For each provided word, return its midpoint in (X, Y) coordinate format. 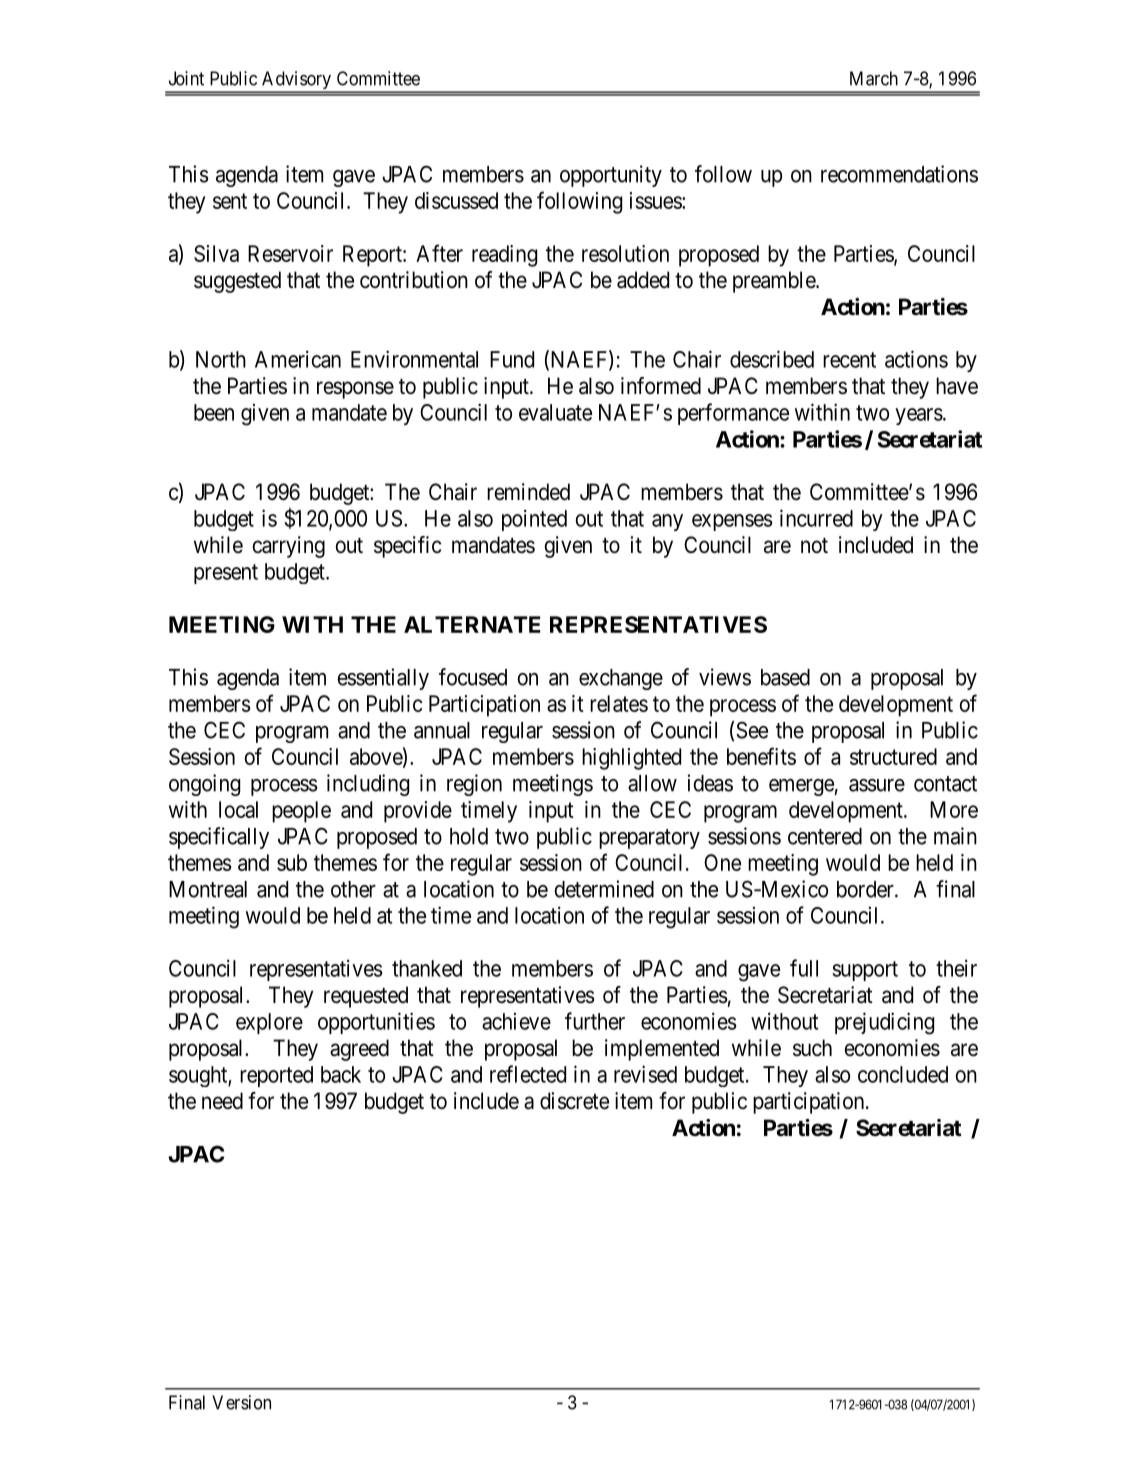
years (919, 416)
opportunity (611, 176)
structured (893, 756)
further (595, 1021)
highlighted (631, 759)
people (301, 812)
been (214, 412)
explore (269, 1023)
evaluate (555, 412)
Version (241, 1402)
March (874, 78)
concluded (903, 1074)
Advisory (296, 81)
